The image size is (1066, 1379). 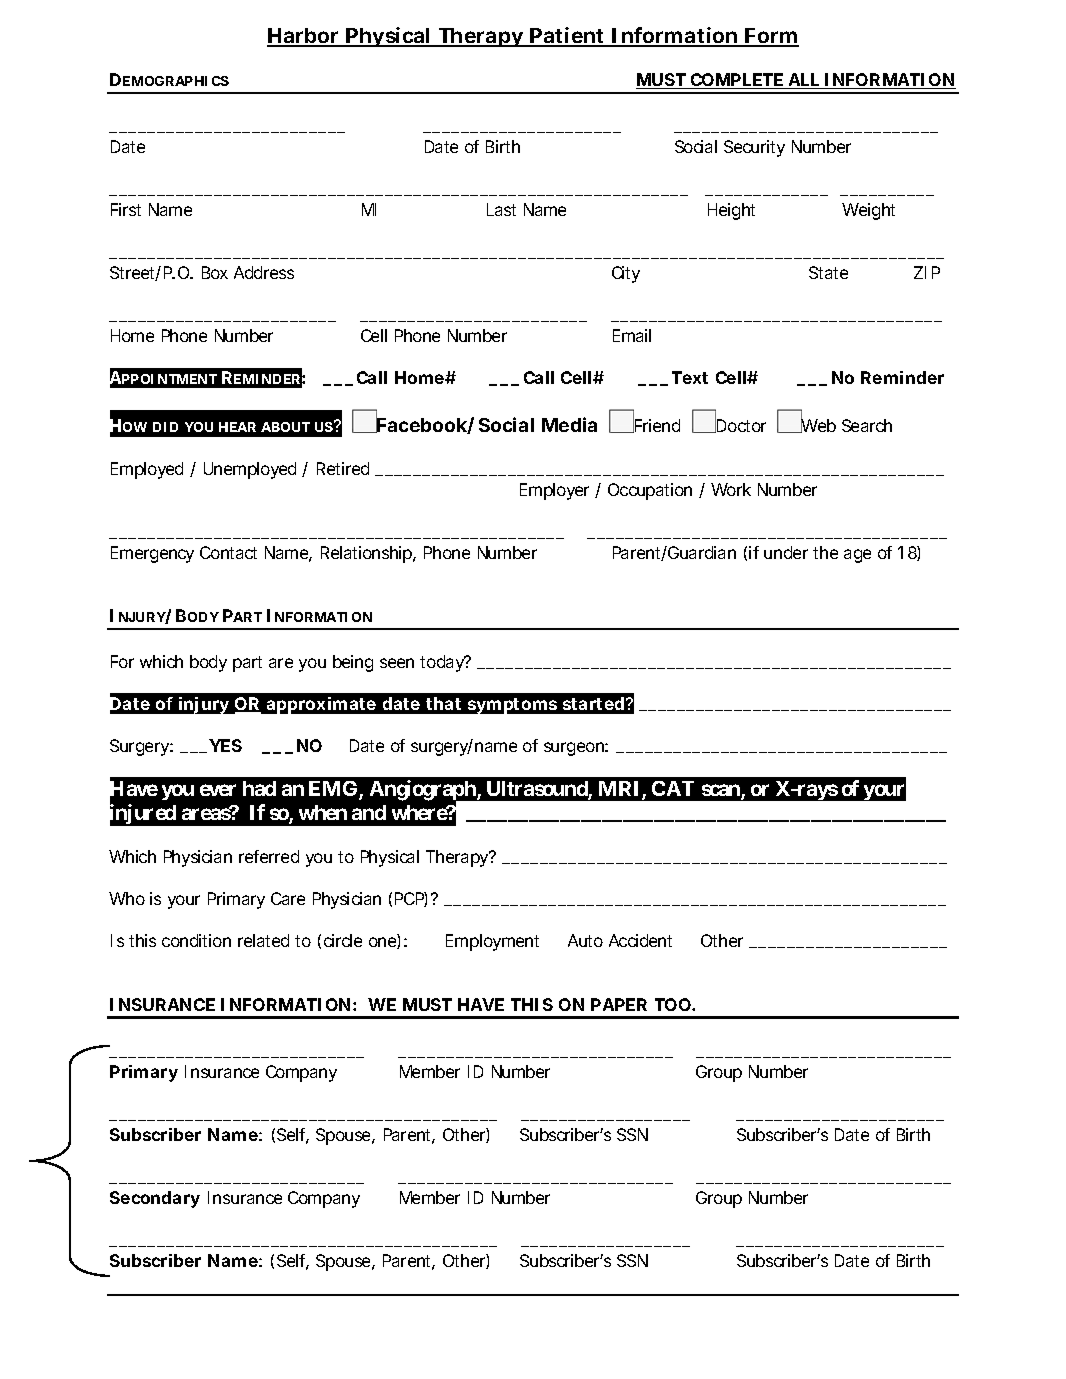 What do you see at coordinates (501, 209) in the screenshot?
I see `Last` at bounding box center [501, 209].
